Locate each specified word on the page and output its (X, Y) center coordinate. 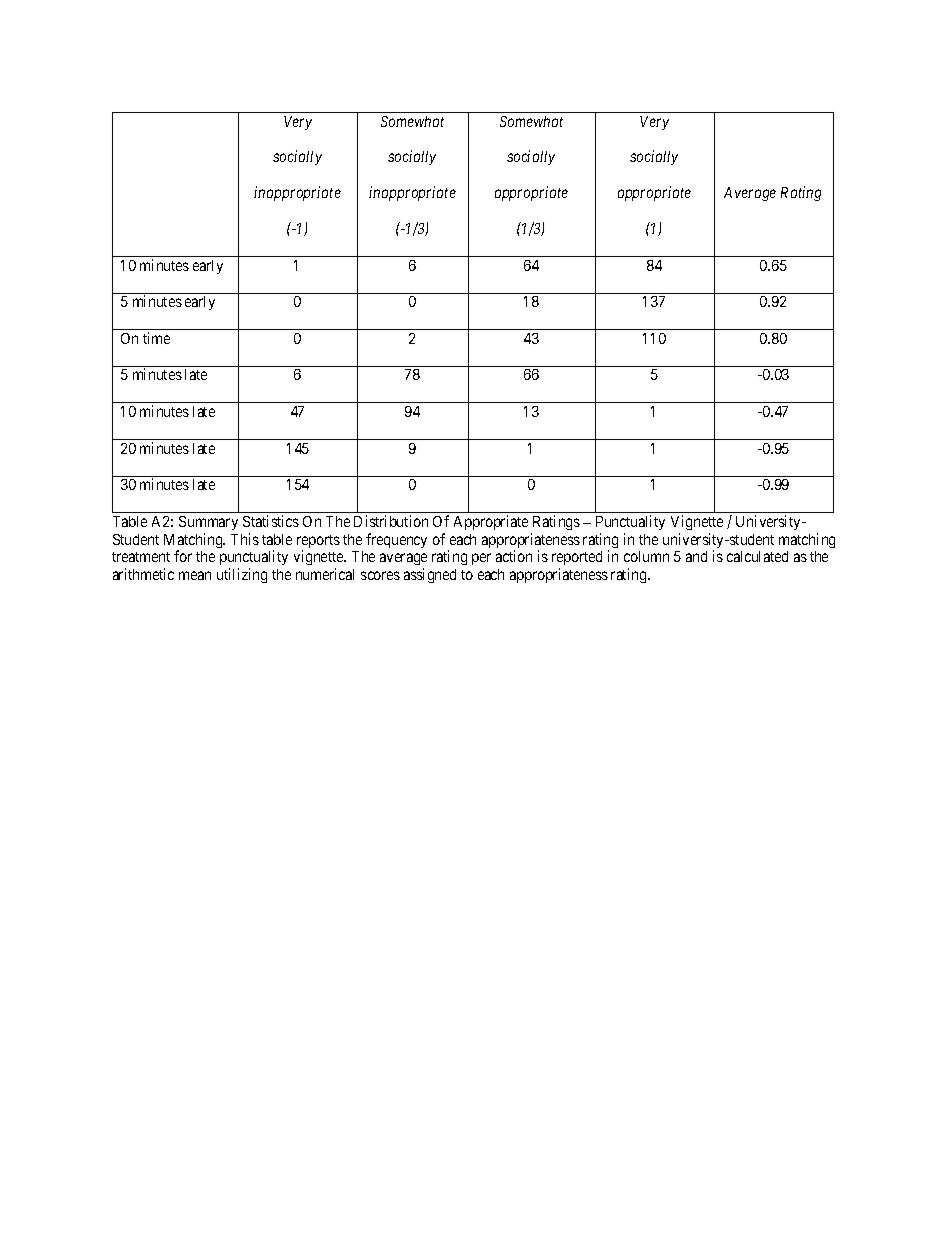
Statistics (271, 521)
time (156, 338)
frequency (396, 540)
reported (577, 560)
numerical (325, 574)
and (696, 556)
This (245, 539)
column (646, 556)
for (183, 556)
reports (318, 543)
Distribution (391, 521)
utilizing (242, 575)
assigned (430, 575)
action (514, 556)
